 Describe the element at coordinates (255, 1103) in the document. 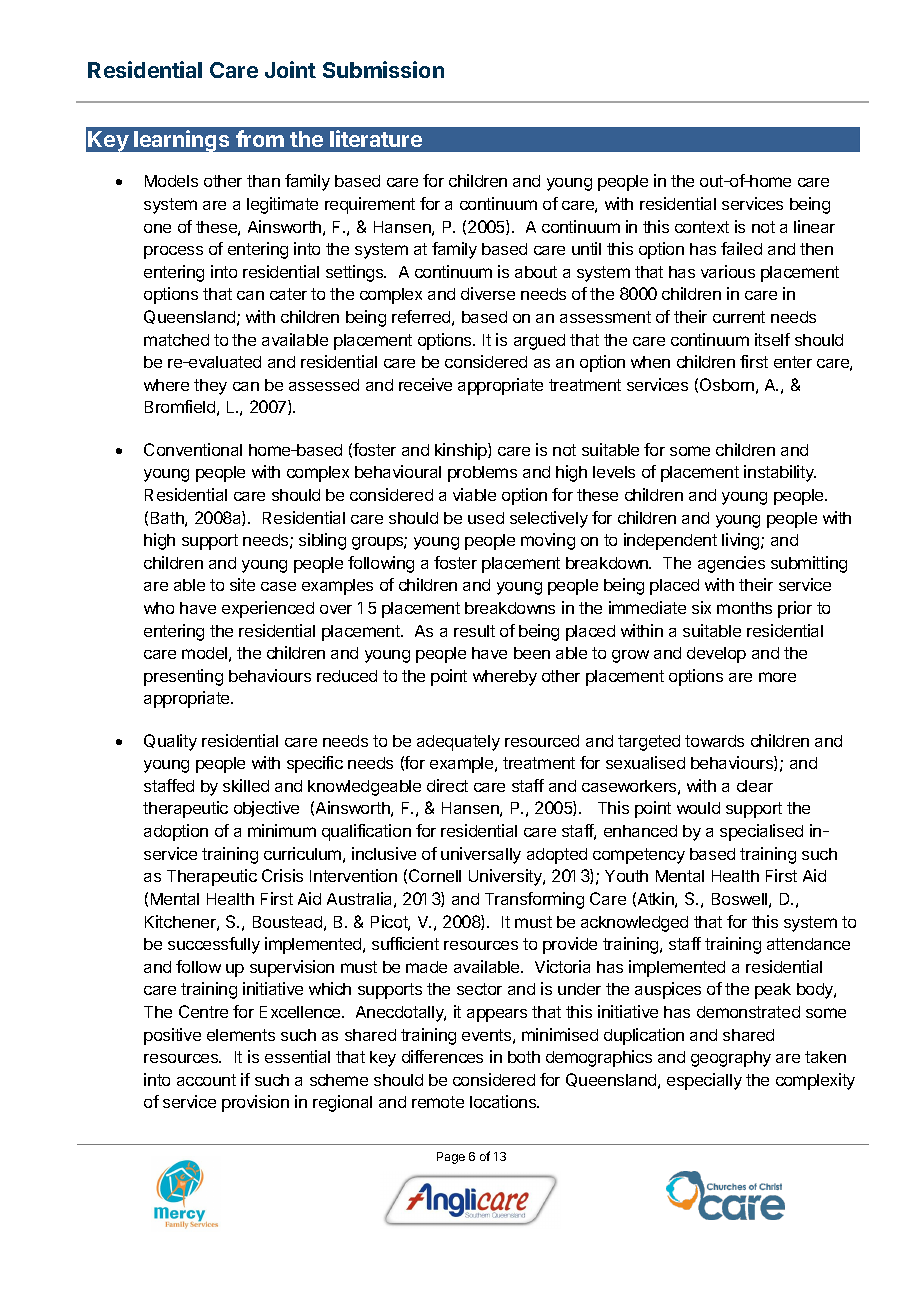

I see `provision` at that location.
